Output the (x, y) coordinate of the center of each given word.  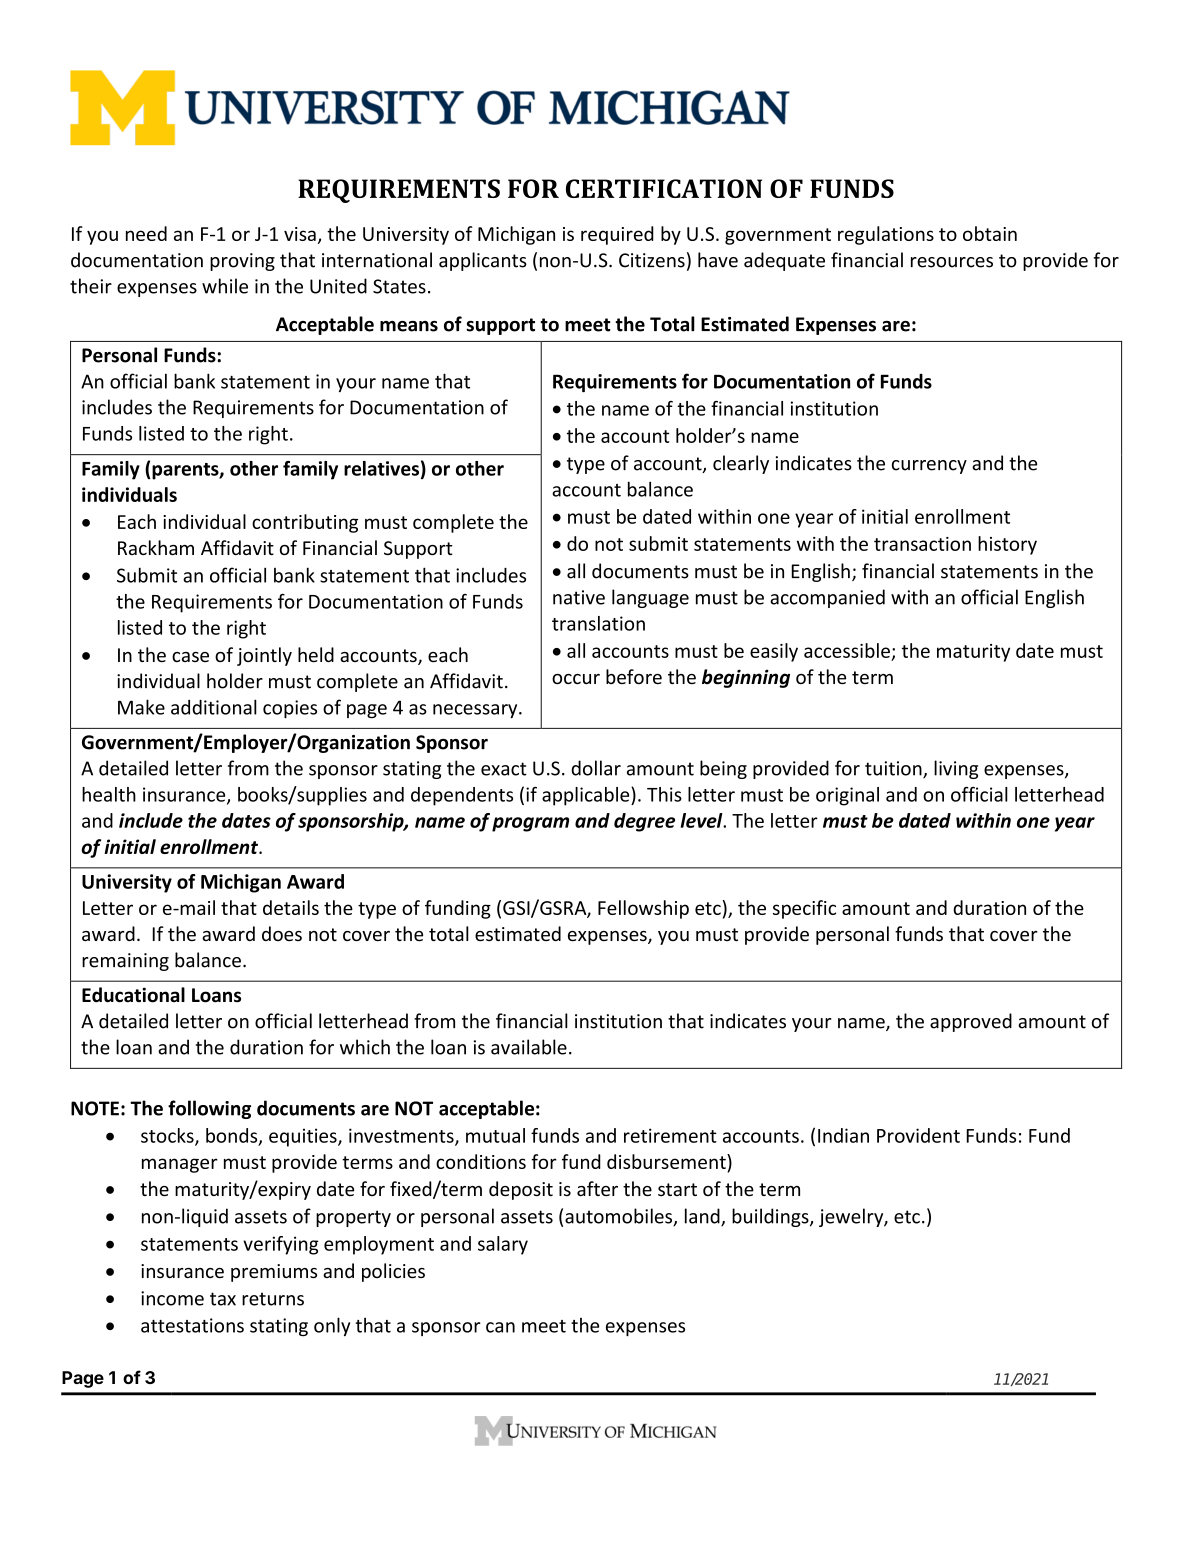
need (146, 233)
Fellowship (643, 909)
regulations (886, 235)
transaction (922, 544)
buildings (771, 1217)
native (579, 597)
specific (804, 909)
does (282, 933)
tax (223, 1299)
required (617, 235)
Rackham (156, 547)
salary (503, 1245)
